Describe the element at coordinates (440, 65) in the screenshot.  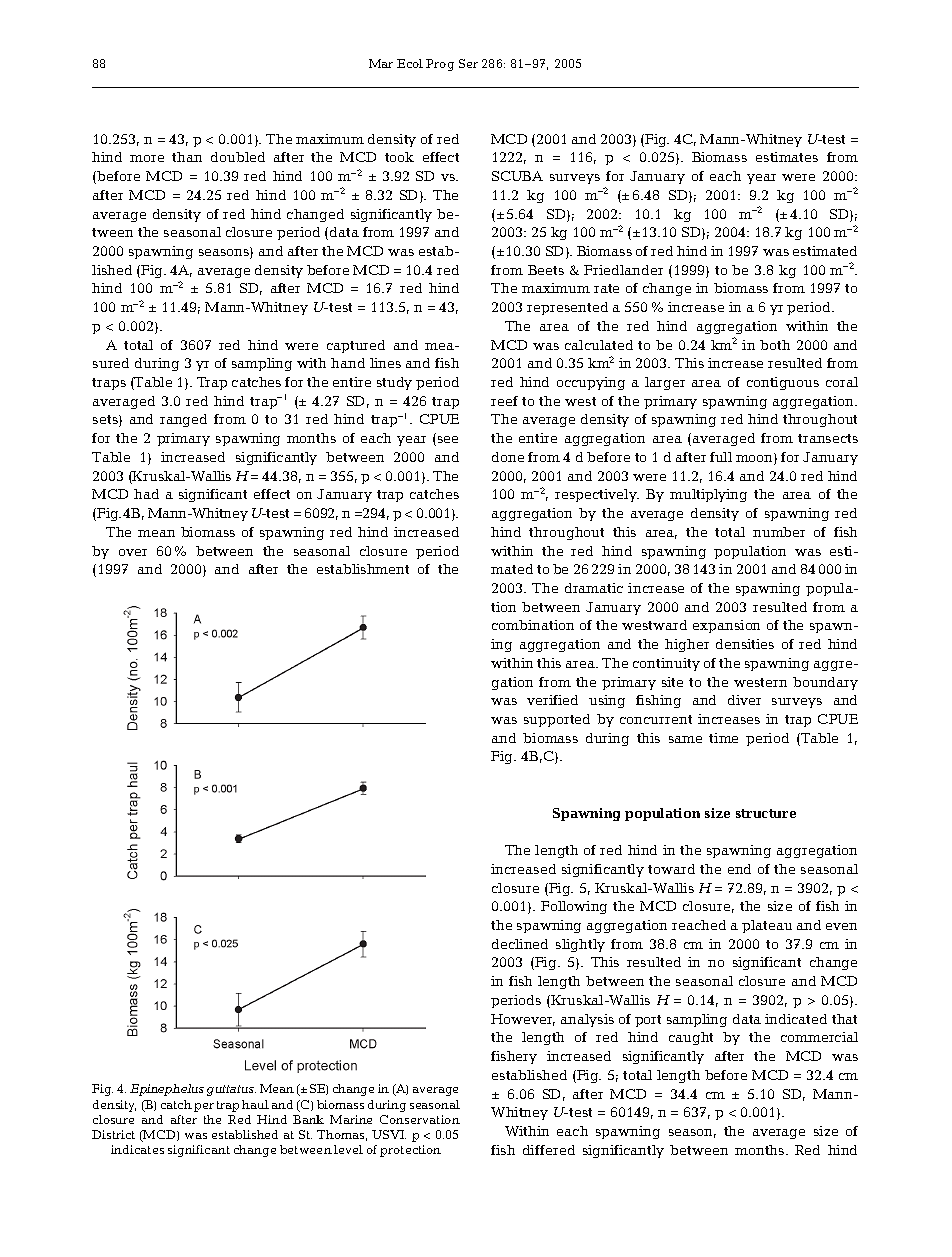
I see `Prog` at that location.
